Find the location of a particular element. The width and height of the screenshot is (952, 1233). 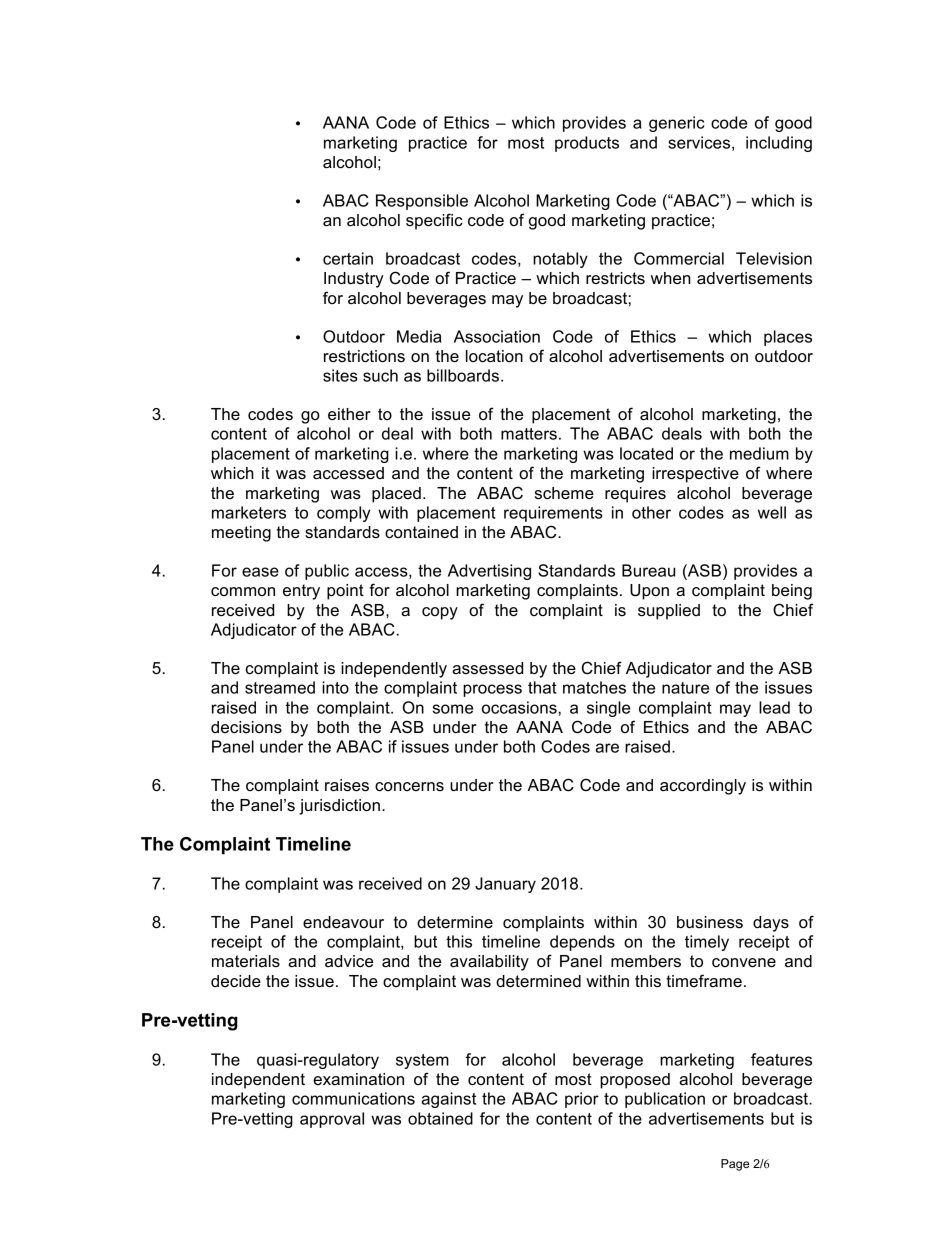

nature is located at coordinates (685, 688).
